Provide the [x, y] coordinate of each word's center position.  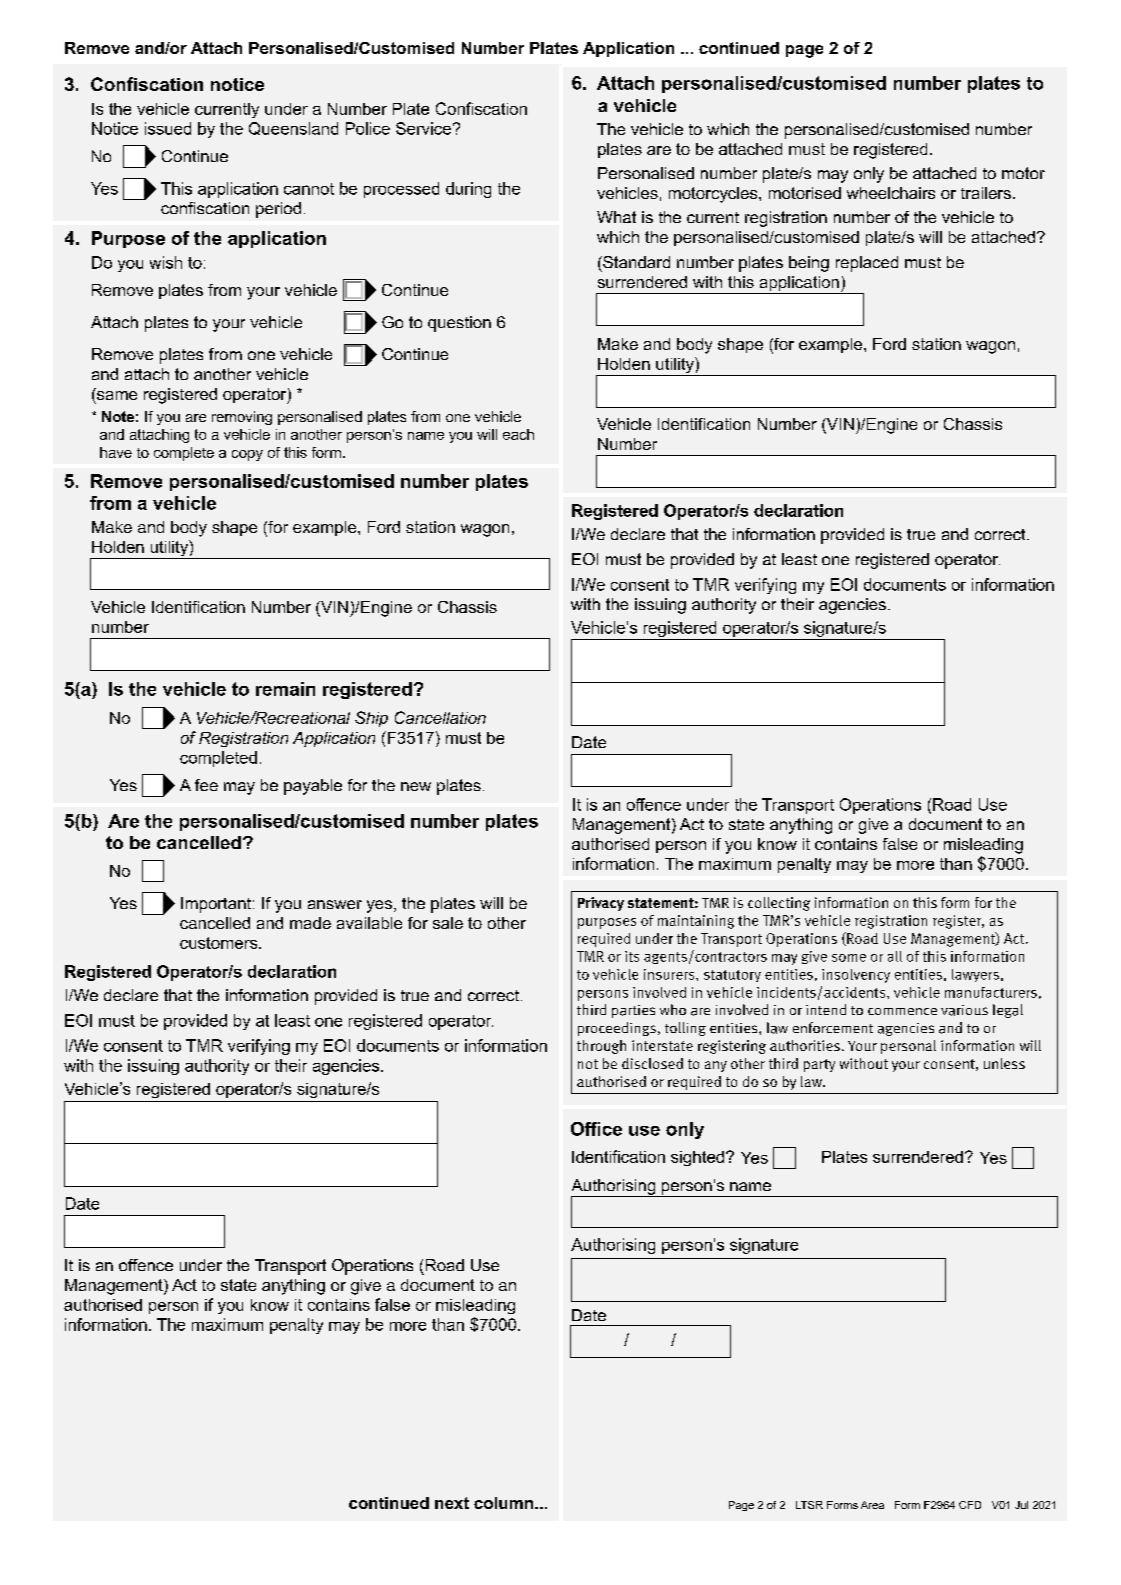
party [819, 1065]
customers [220, 943]
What [616, 217]
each [518, 434]
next [452, 1503]
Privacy [601, 904]
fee [206, 785]
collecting [779, 904]
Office [596, 1129]
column [503, 1503]
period [278, 210]
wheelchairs [891, 193]
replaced [867, 264]
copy [247, 455]
